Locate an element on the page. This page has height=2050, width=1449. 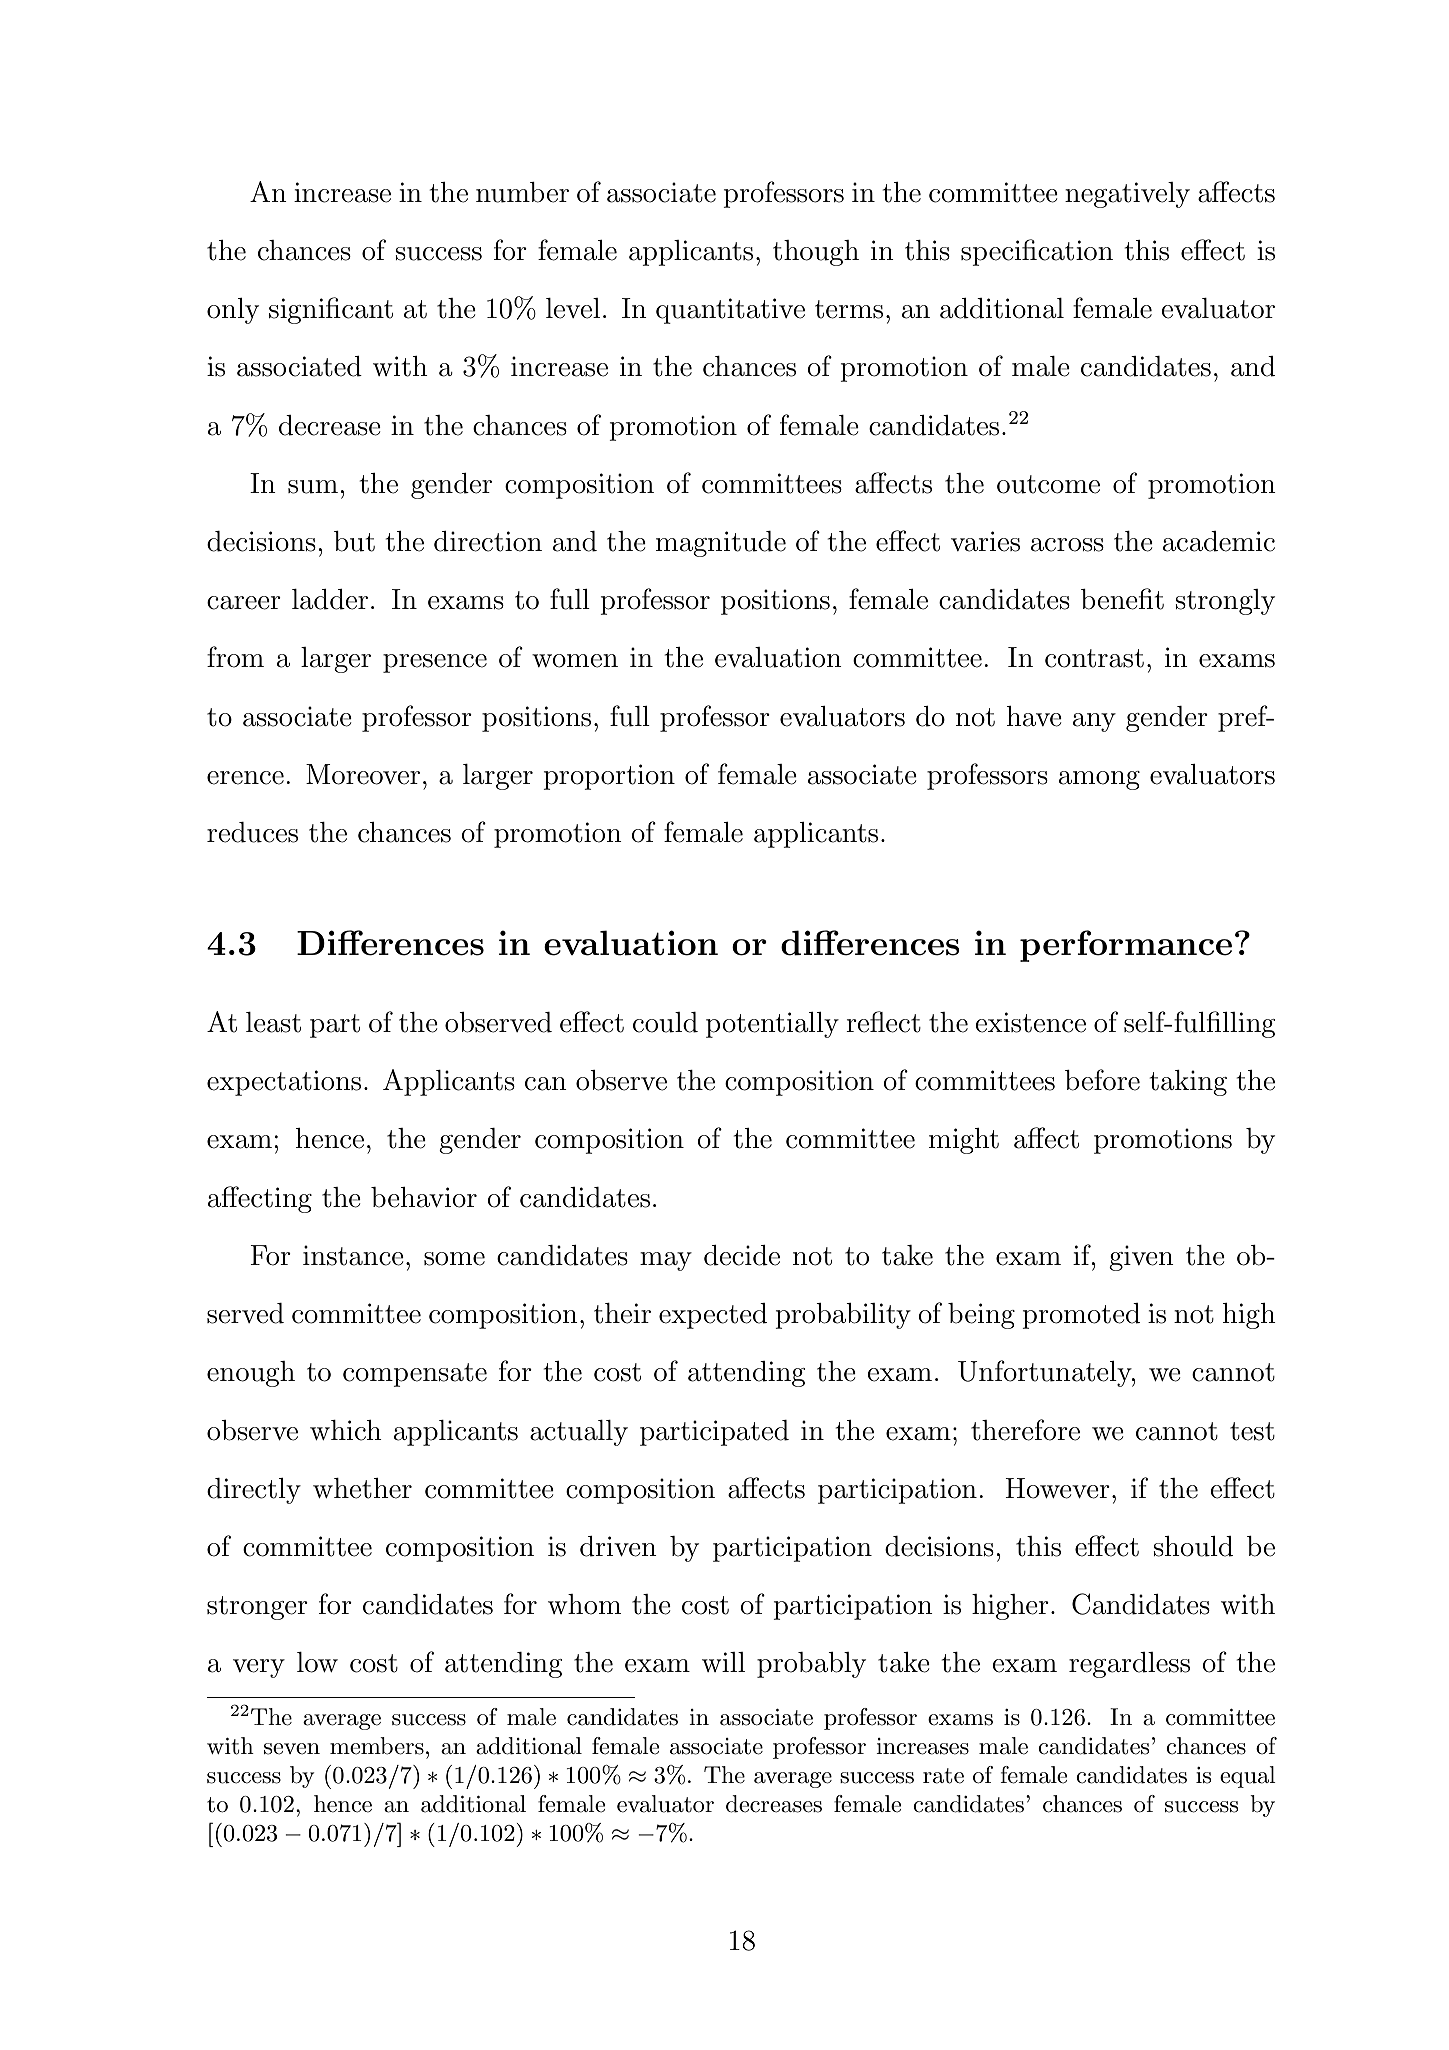
any is located at coordinates (1094, 722).
